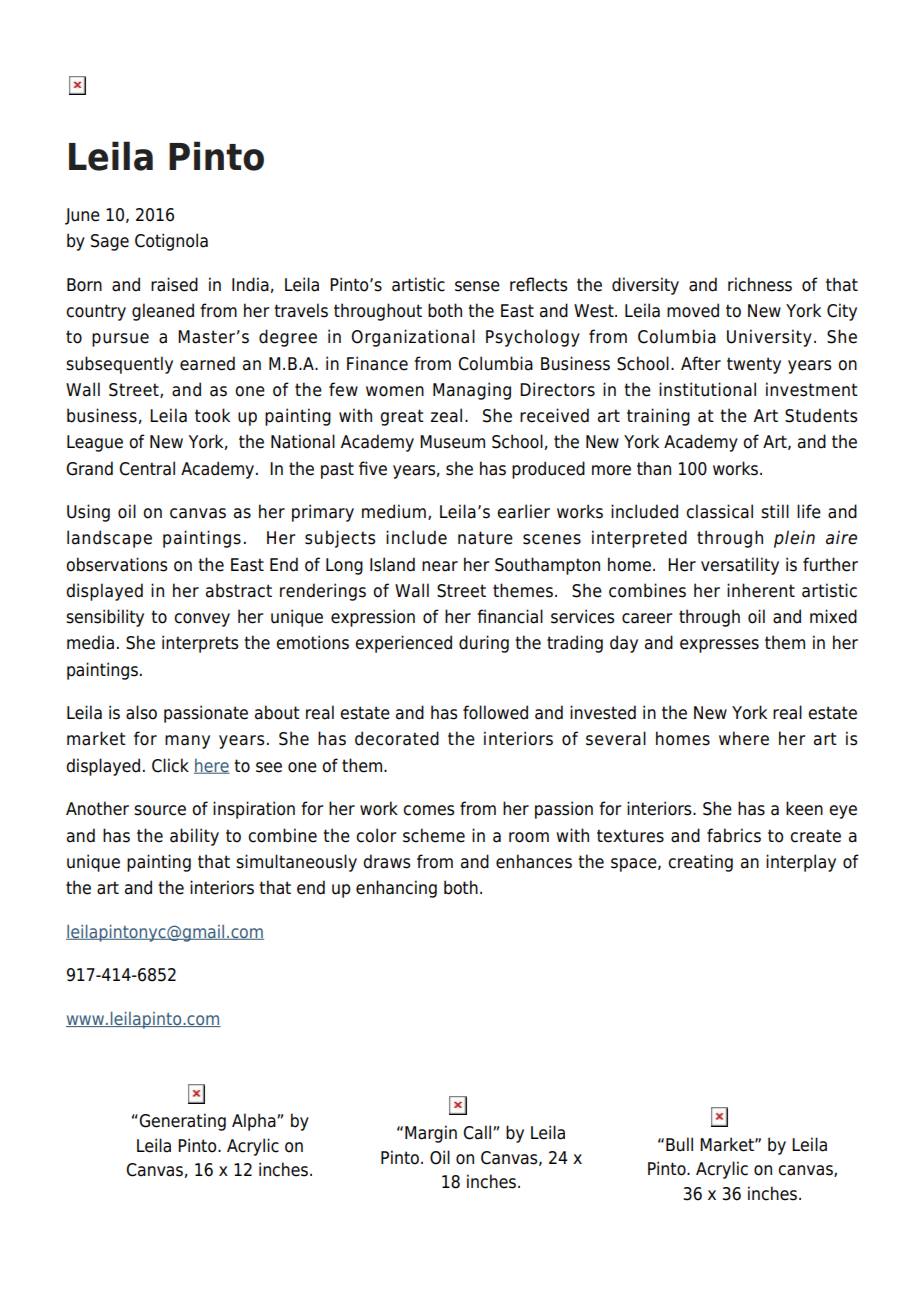  Describe the element at coordinates (109, 539) in the screenshot. I see `landscape` at that location.
